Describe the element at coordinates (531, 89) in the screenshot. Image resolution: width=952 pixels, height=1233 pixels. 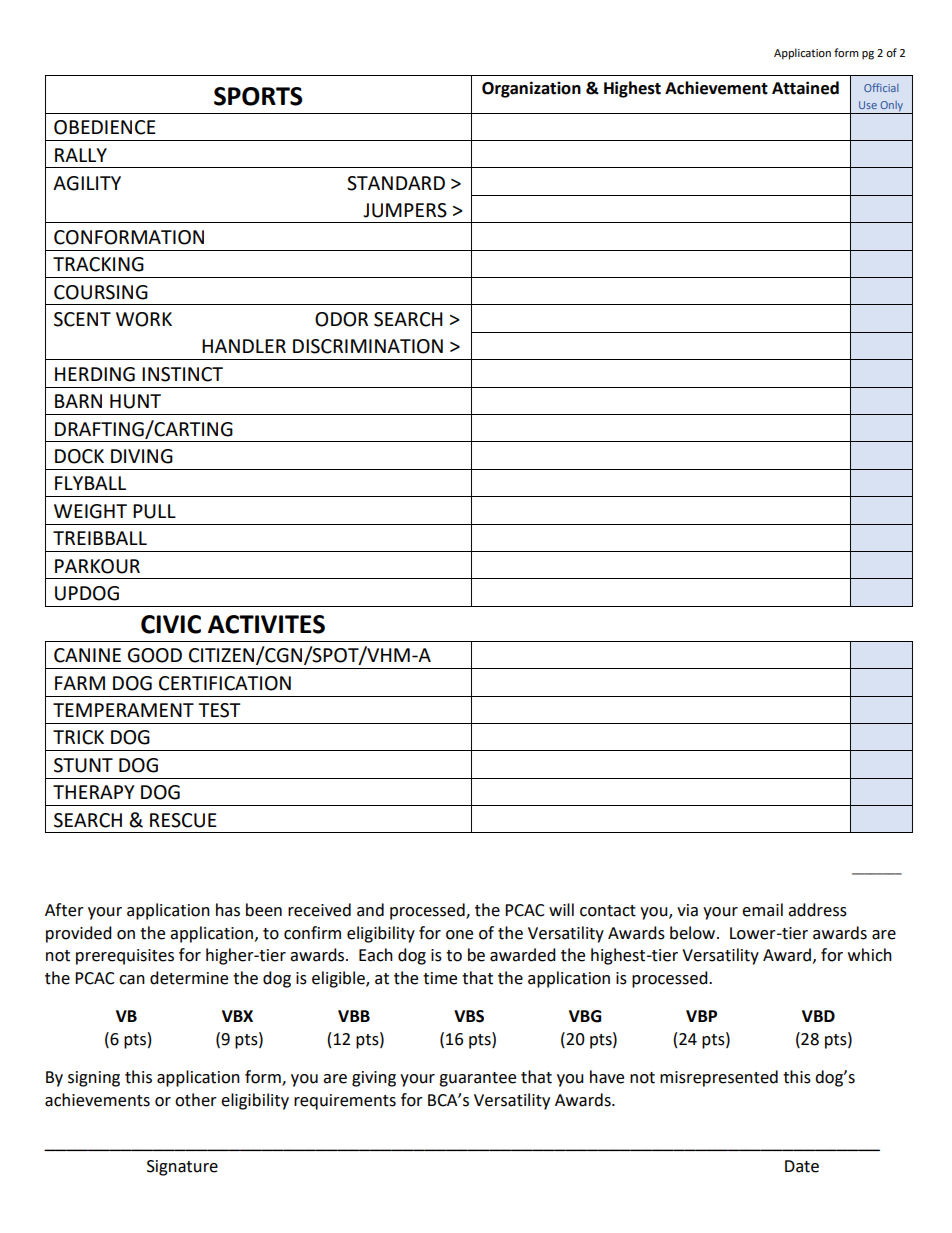
I see `Organization` at that location.
